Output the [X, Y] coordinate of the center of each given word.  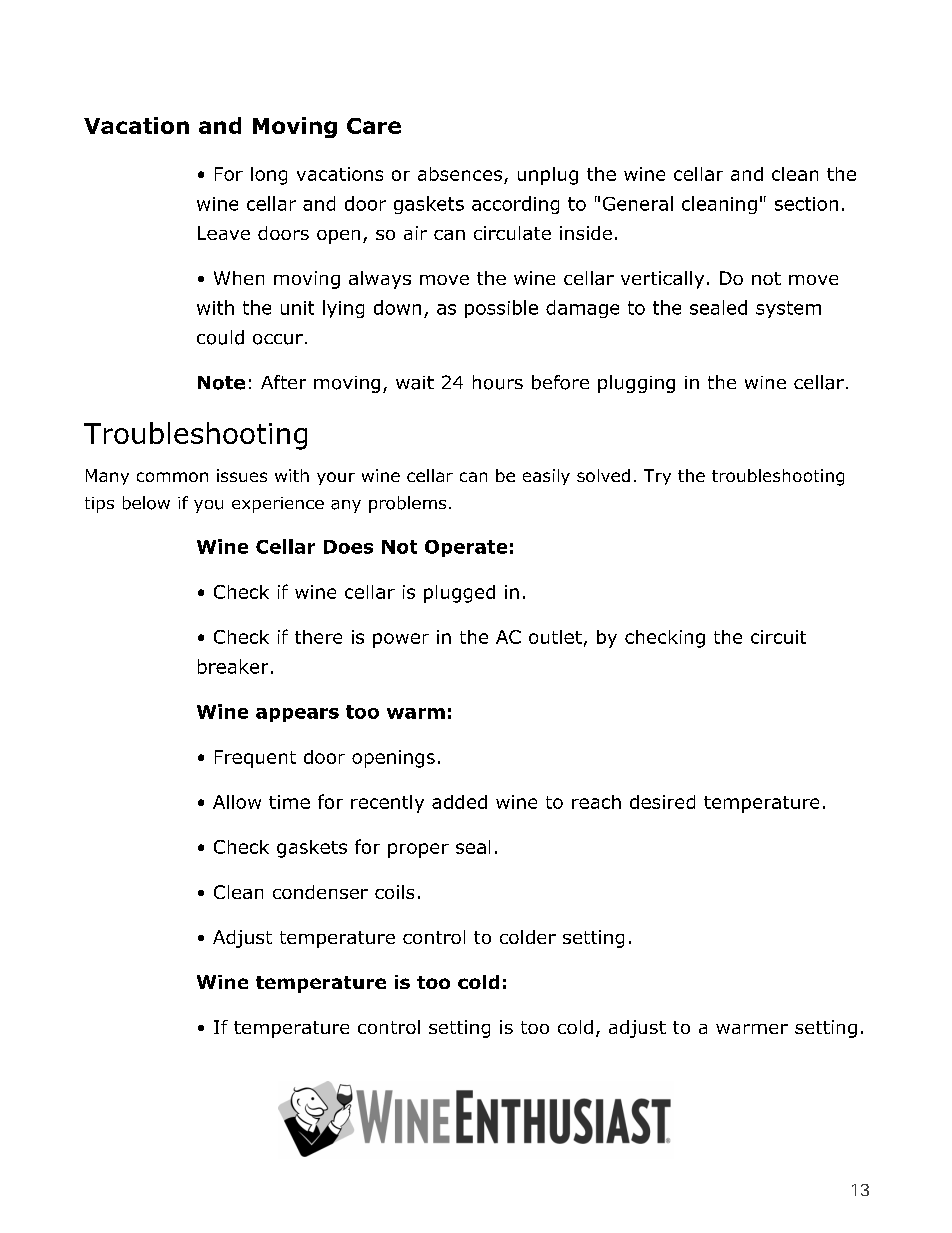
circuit [778, 637]
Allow [237, 802]
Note [221, 383]
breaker [233, 666]
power [401, 640]
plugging [636, 384]
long [269, 176]
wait [415, 383]
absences [460, 174]
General [638, 203]
